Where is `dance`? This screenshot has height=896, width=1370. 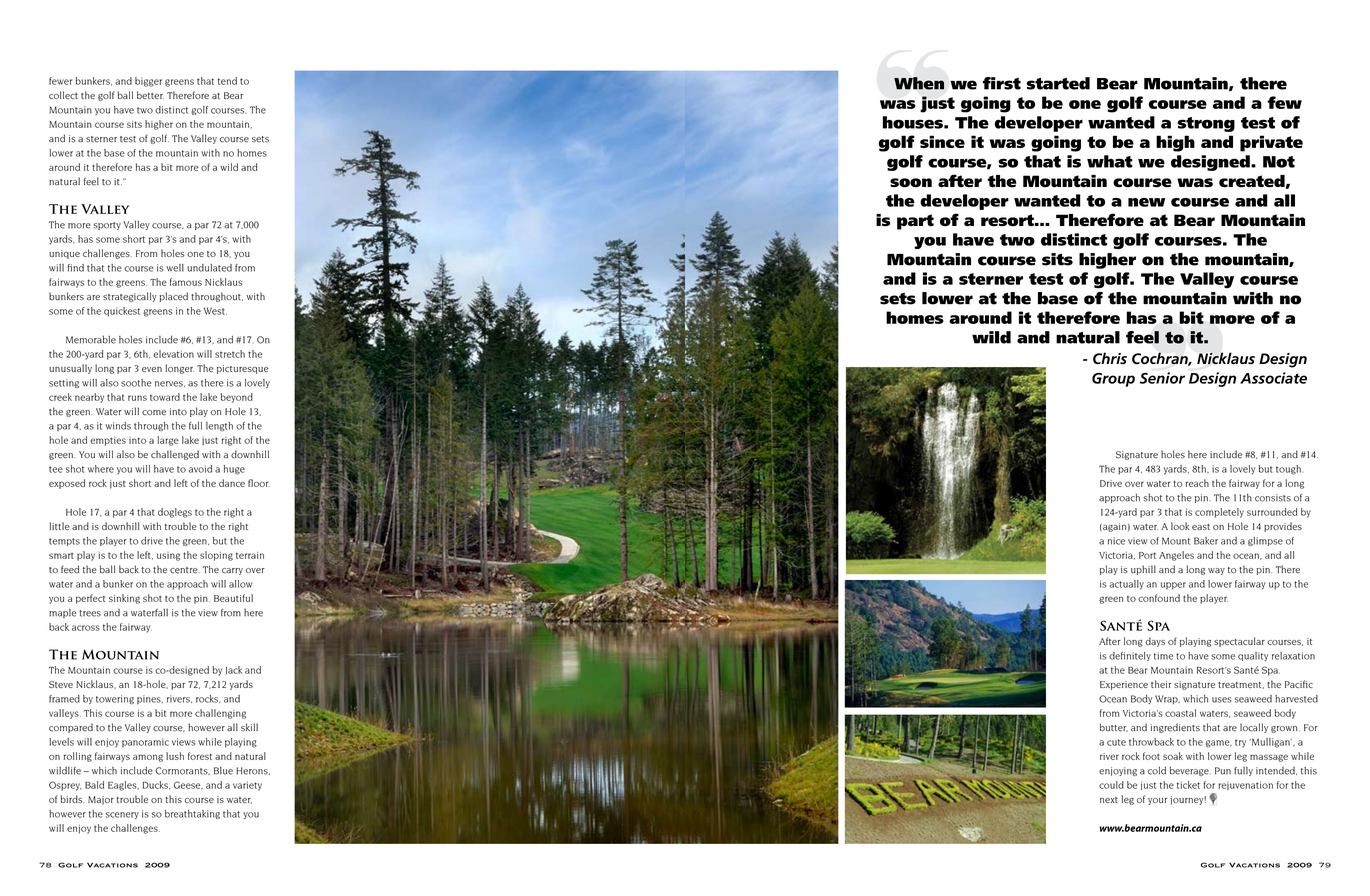 dance is located at coordinates (232, 483).
